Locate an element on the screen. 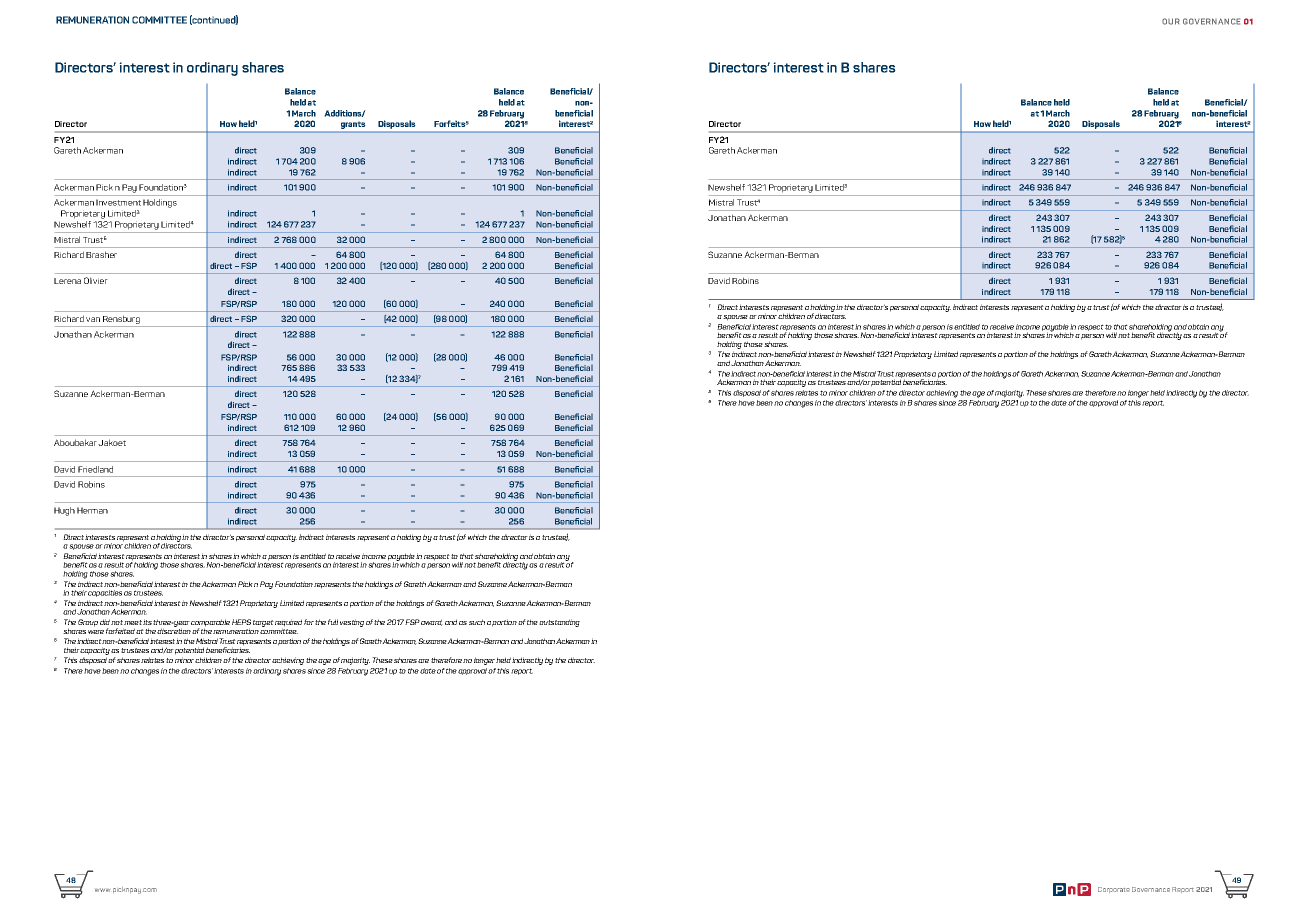  vesting is located at coordinates (352, 623).
